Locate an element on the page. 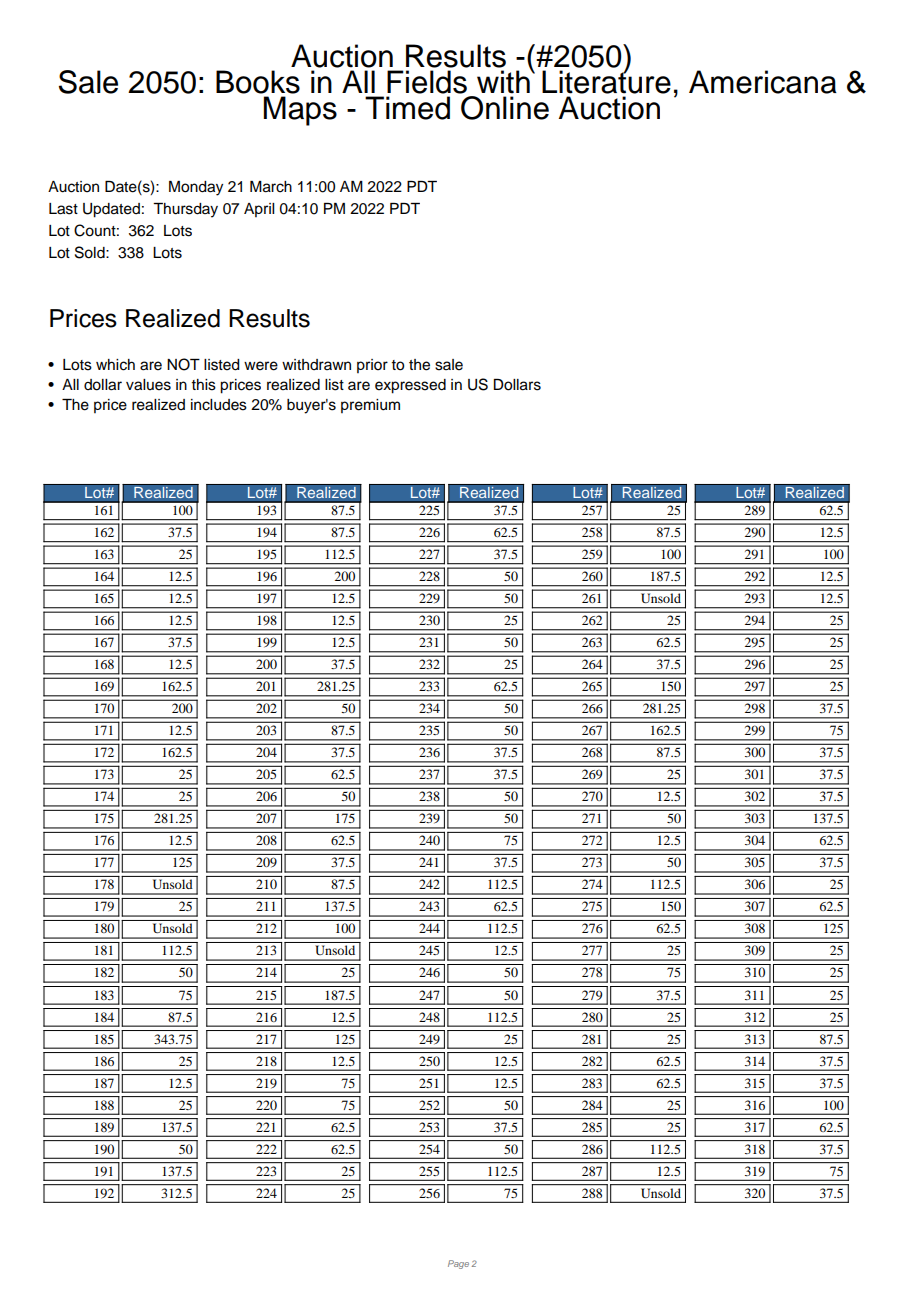 This page has height=1308, width=924. Monday is located at coordinates (196, 188).
